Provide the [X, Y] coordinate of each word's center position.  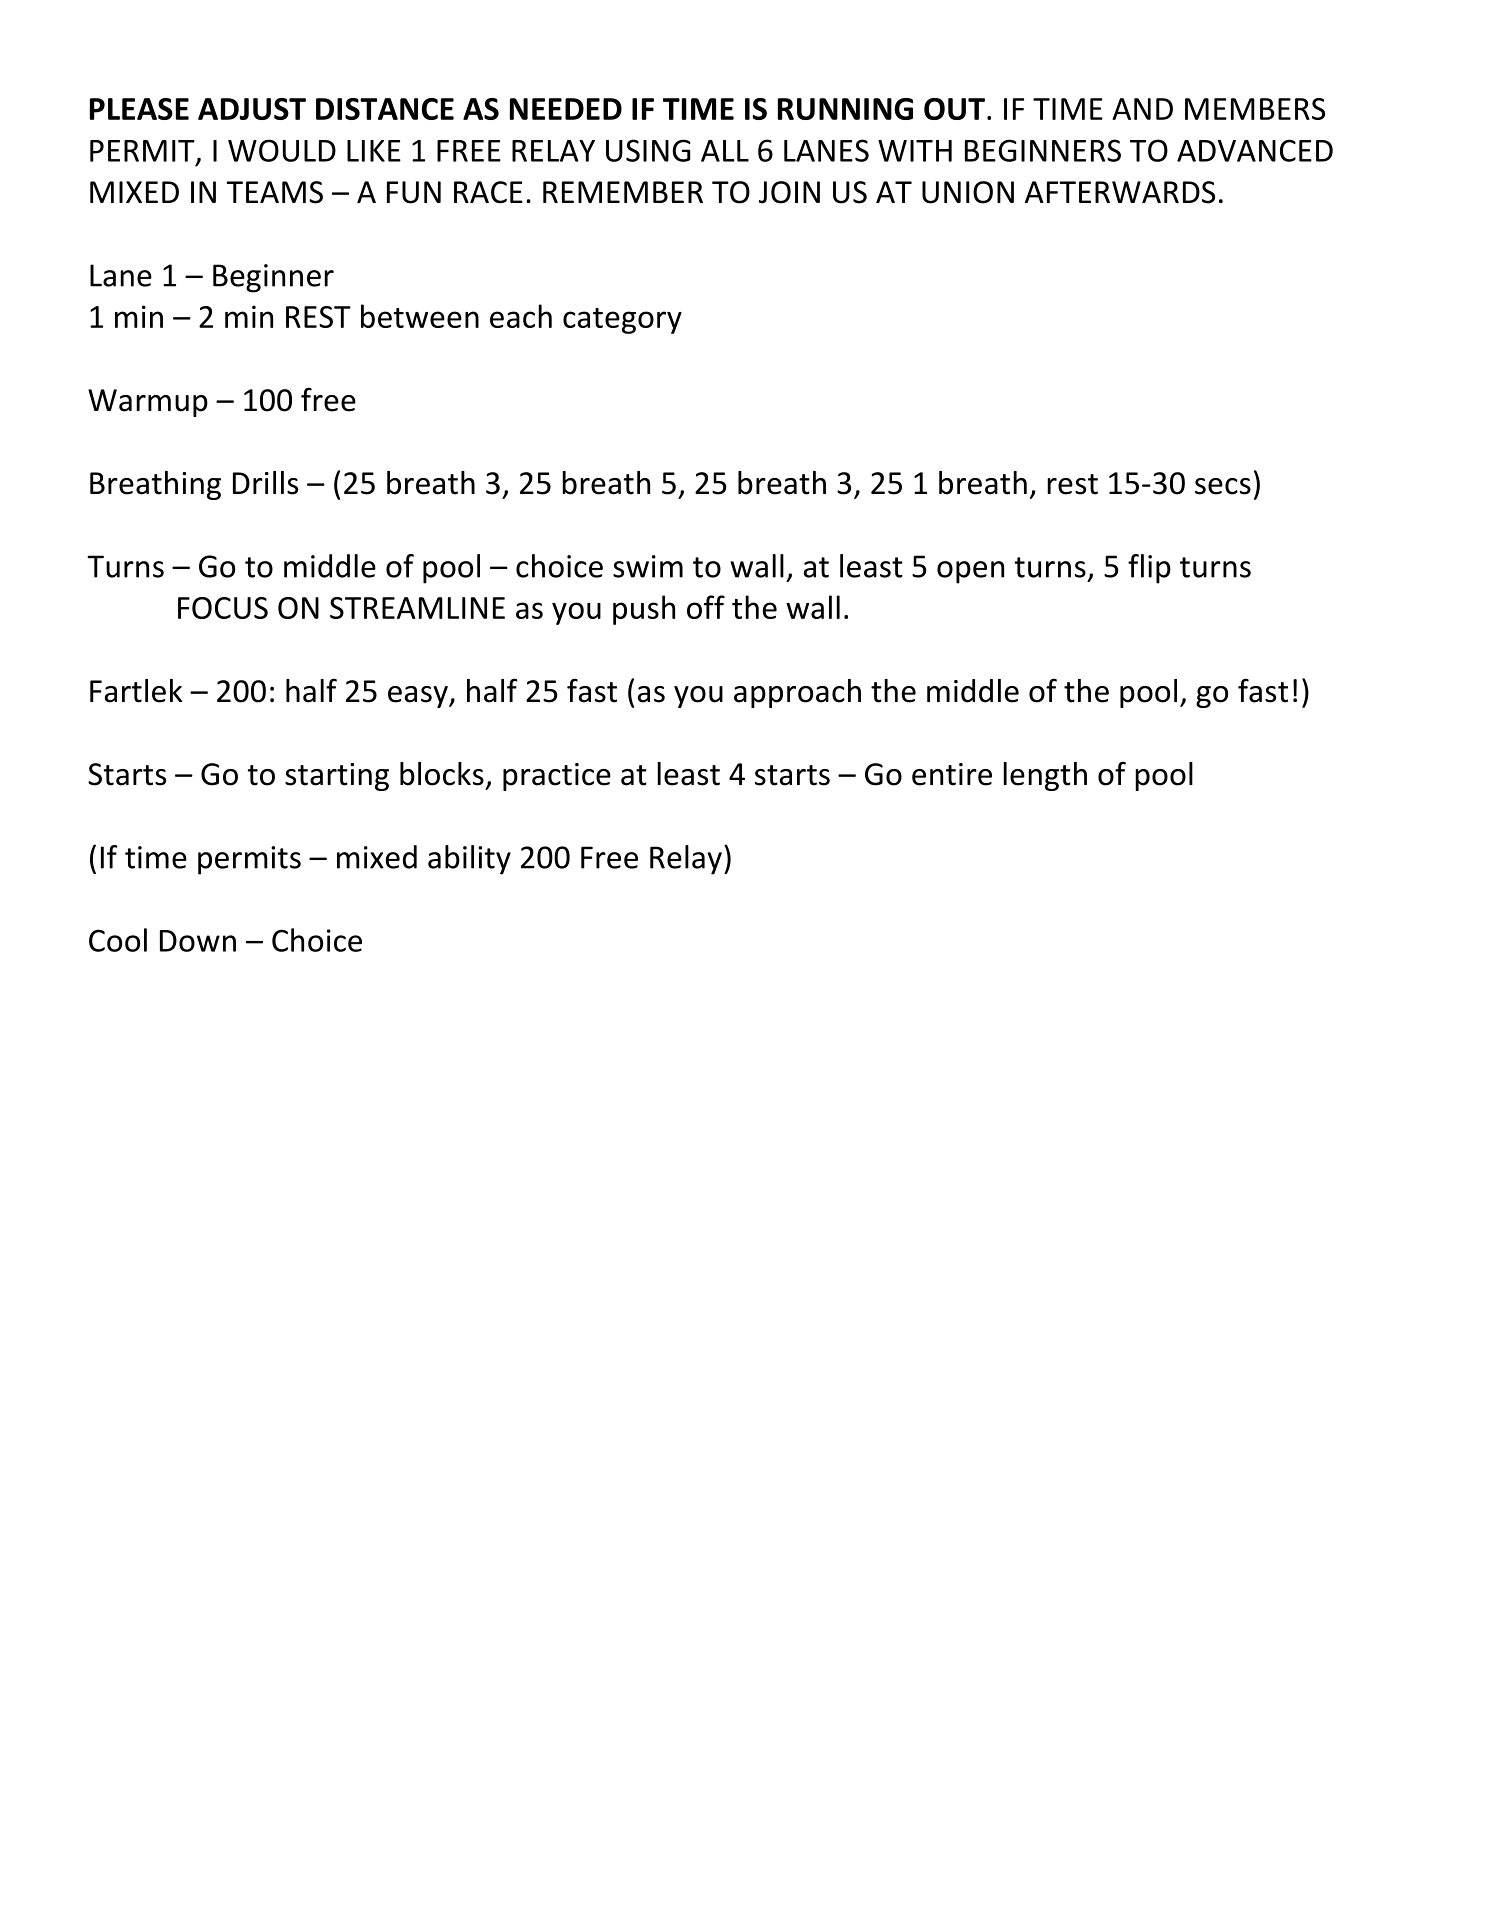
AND [1142, 109]
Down [198, 941]
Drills [265, 483]
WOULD [282, 150]
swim [648, 566]
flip [1149, 569]
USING [648, 150]
